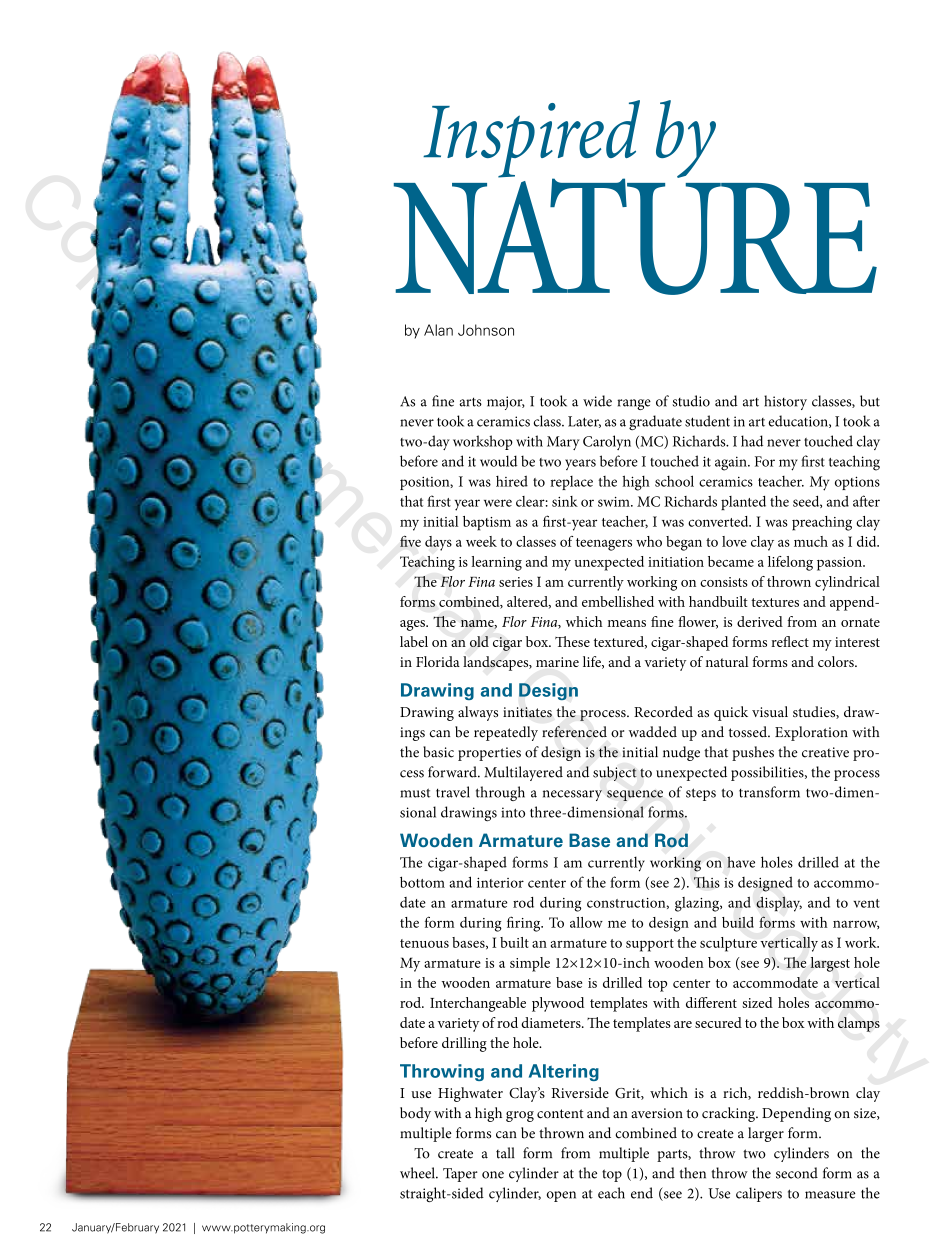 The image size is (952, 1256). What do you see at coordinates (635, 235) in the screenshot?
I see `NATURE` at bounding box center [635, 235].
